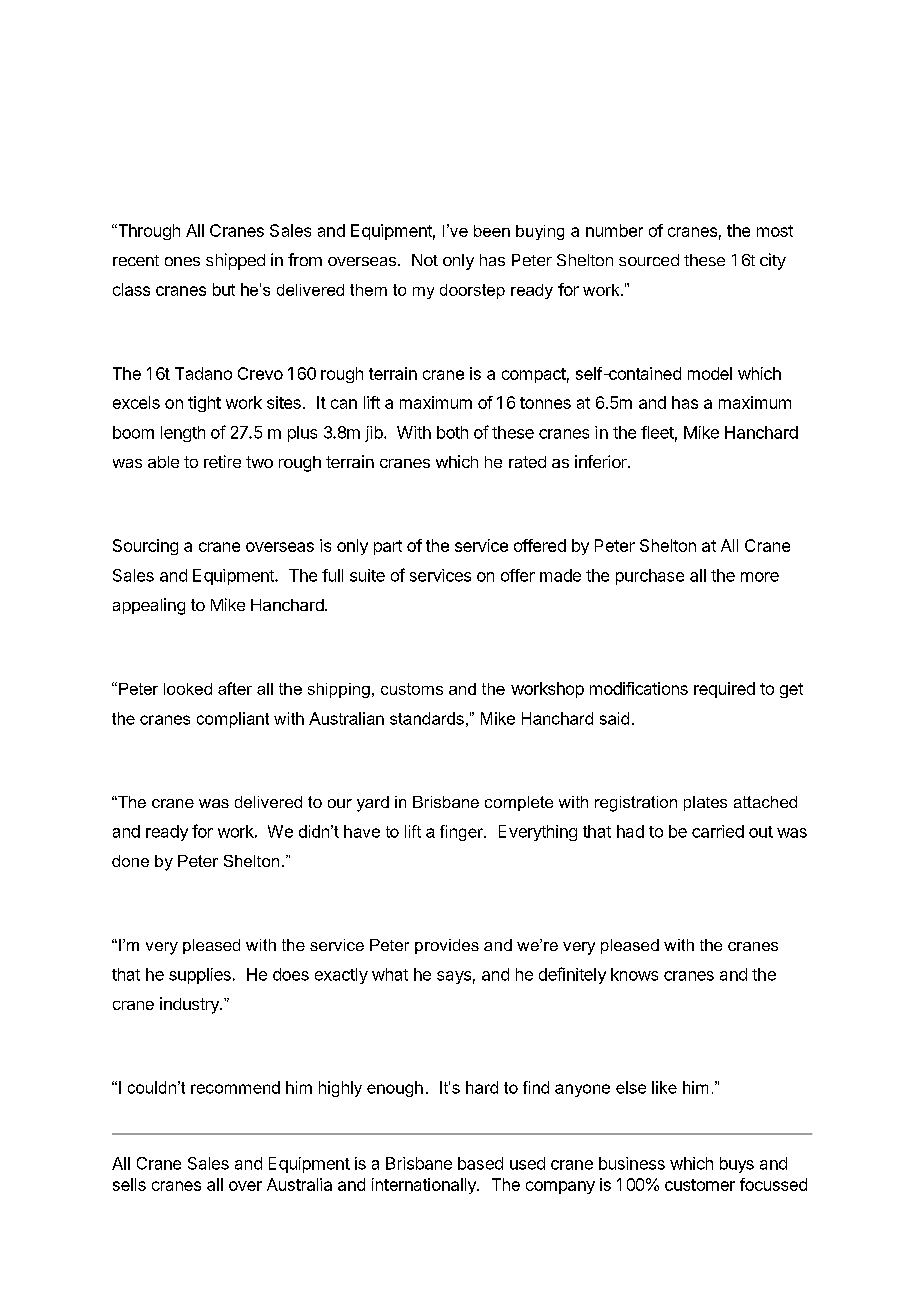 This page has height=1307, width=924. I want to click on compliant, so click(233, 720).
